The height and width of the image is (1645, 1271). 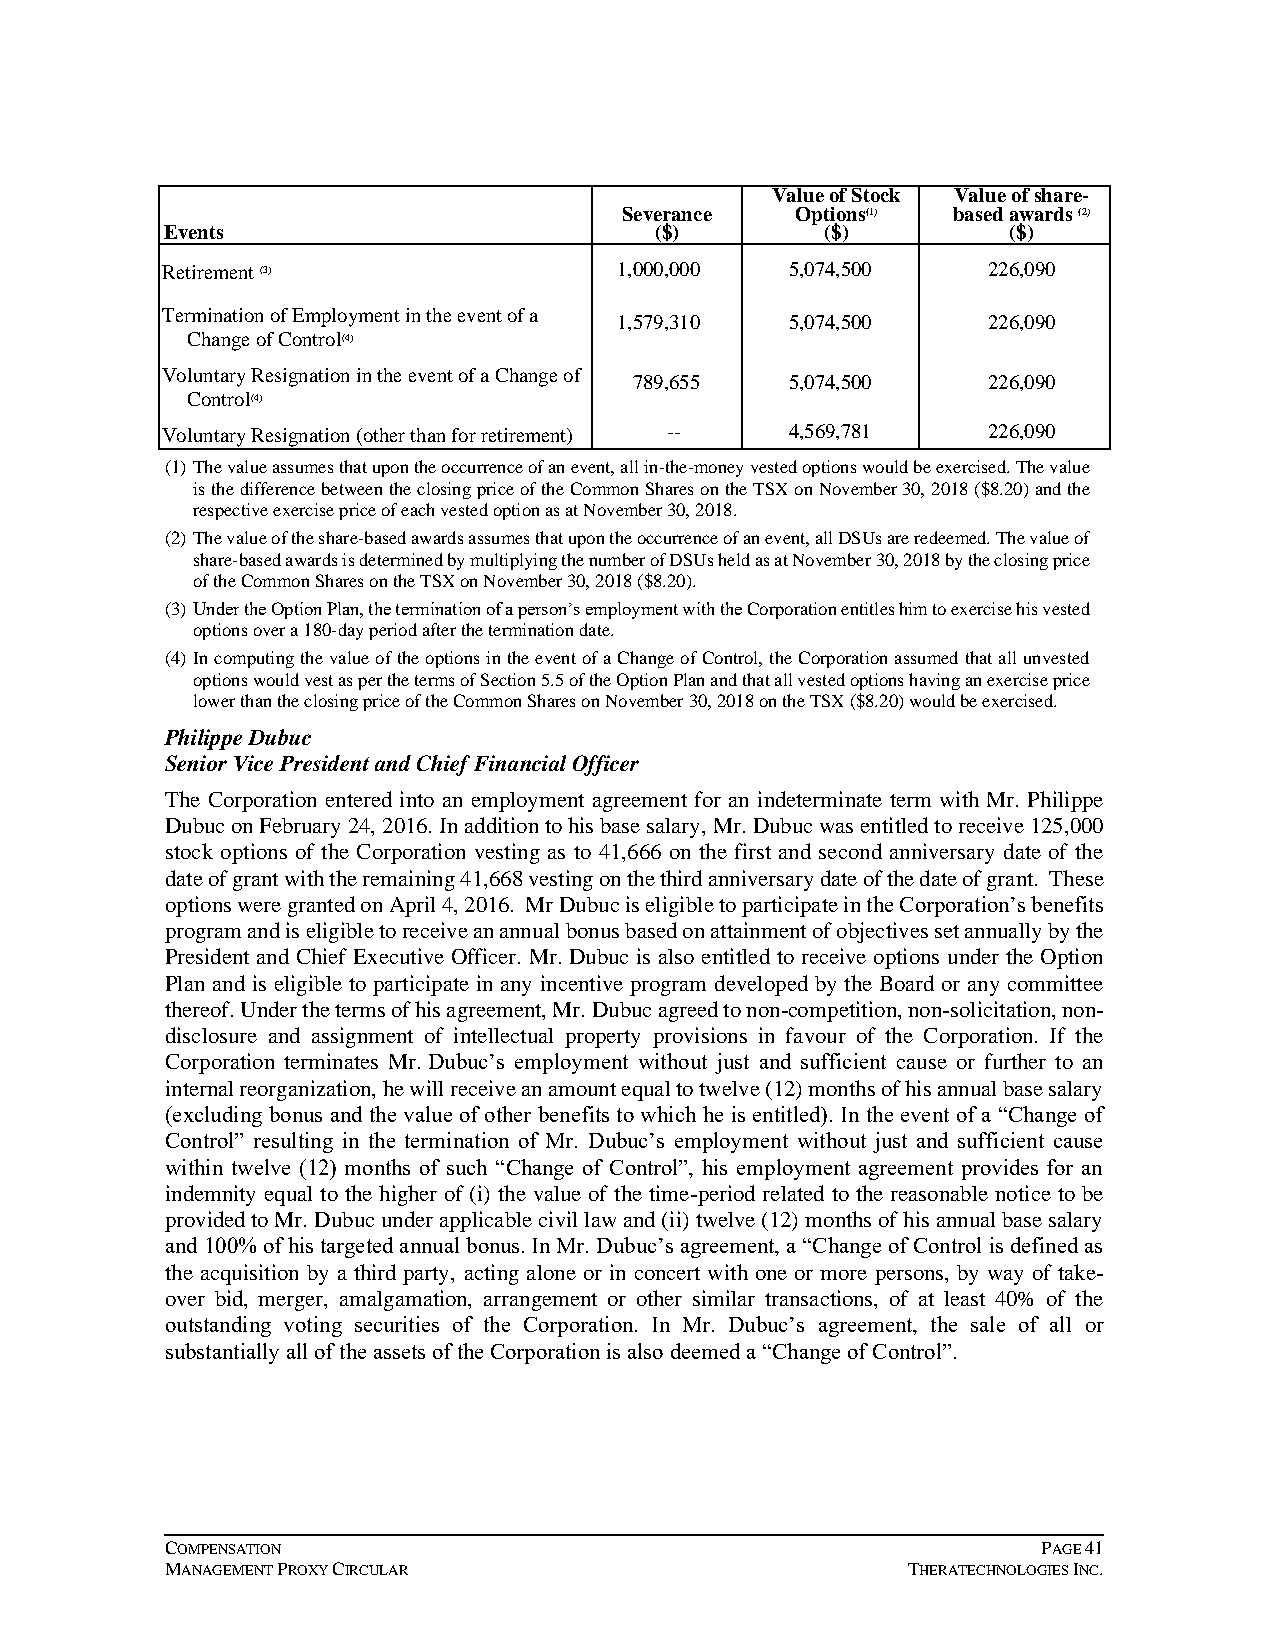 What do you see at coordinates (259, 907) in the image?
I see `were` at bounding box center [259, 907].
